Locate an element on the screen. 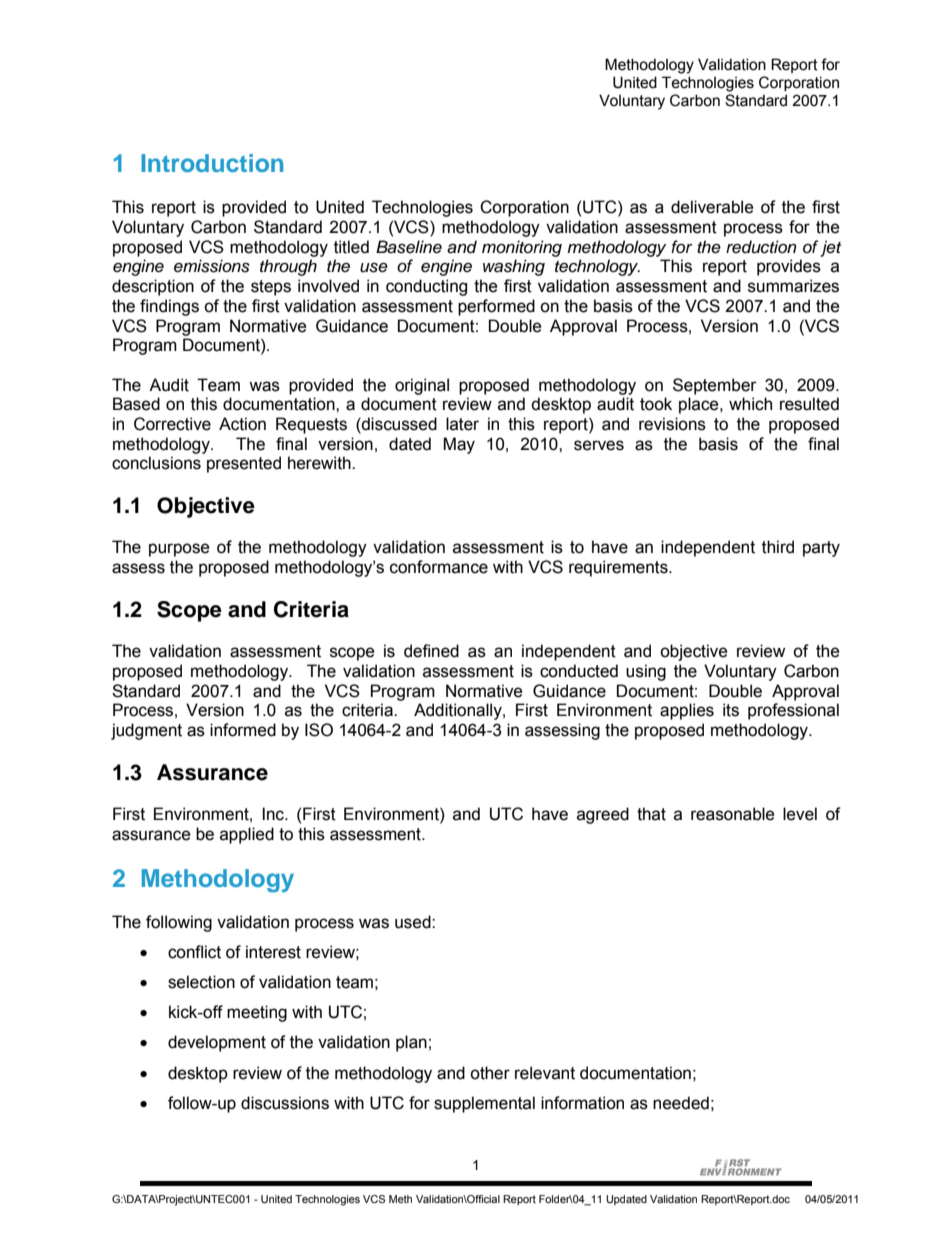  monitoring is located at coordinates (522, 248).
